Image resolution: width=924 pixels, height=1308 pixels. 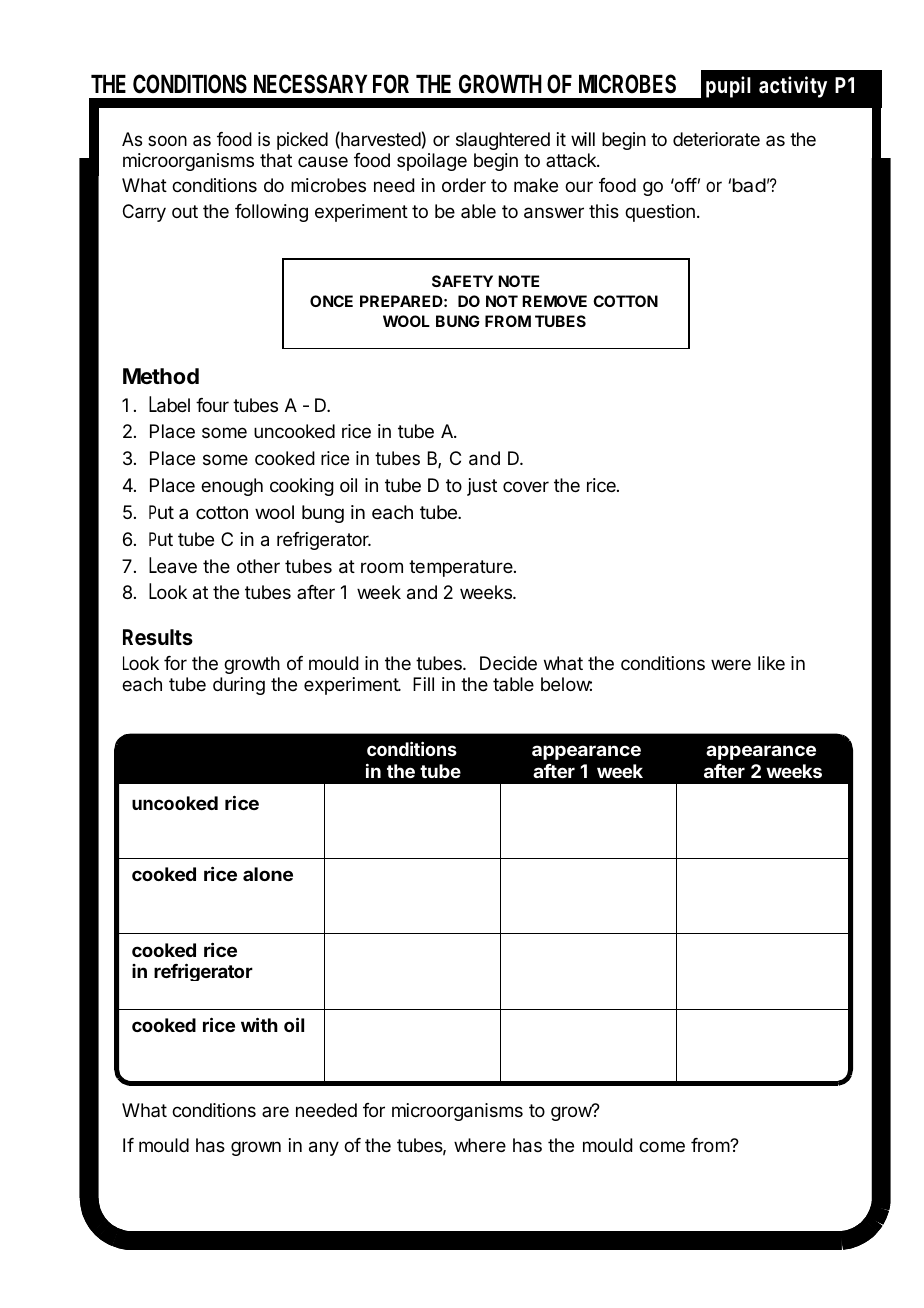 I want to click on slaughtered, so click(x=503, y=141).
